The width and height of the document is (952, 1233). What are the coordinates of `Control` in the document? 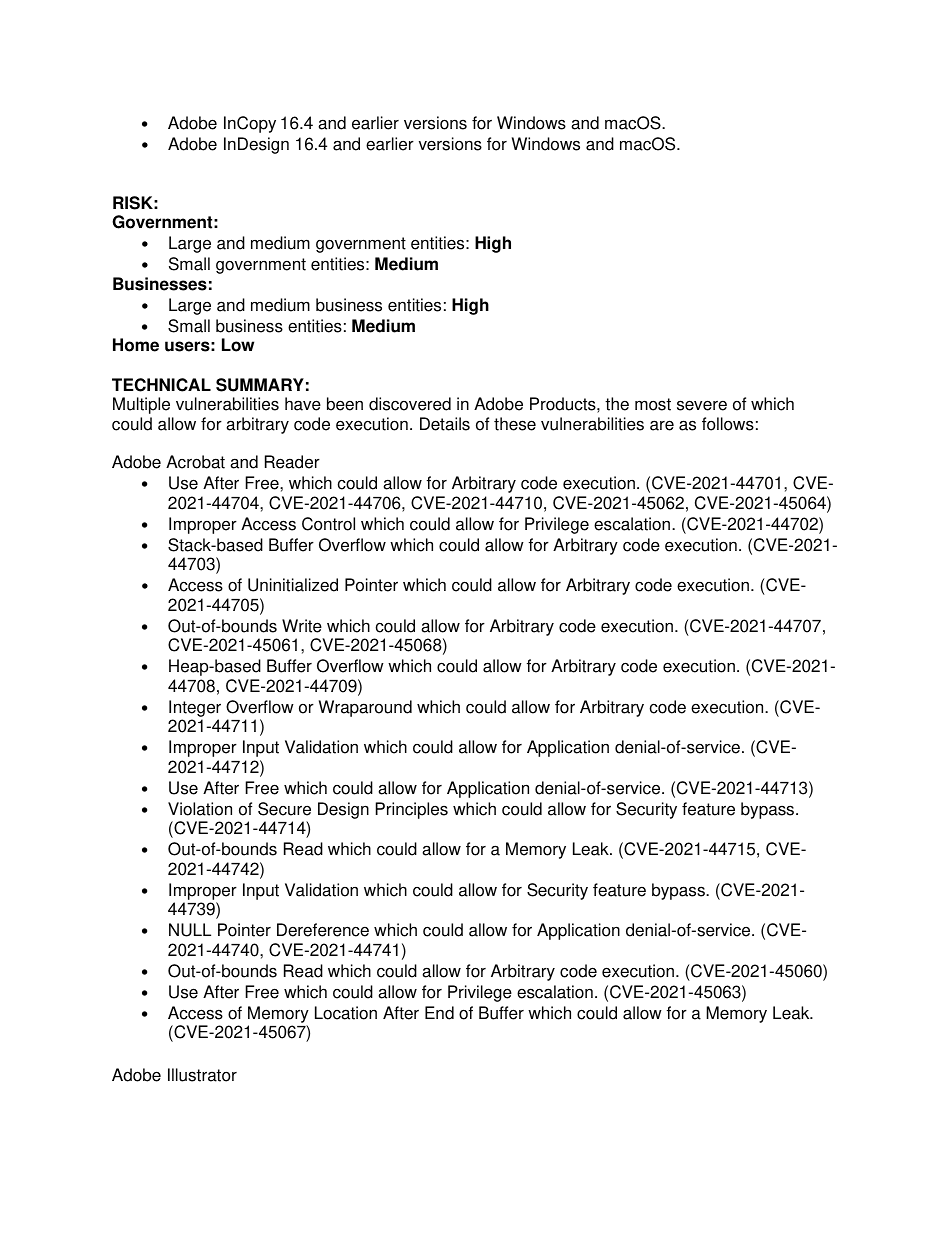 It's located at (328, 524).
